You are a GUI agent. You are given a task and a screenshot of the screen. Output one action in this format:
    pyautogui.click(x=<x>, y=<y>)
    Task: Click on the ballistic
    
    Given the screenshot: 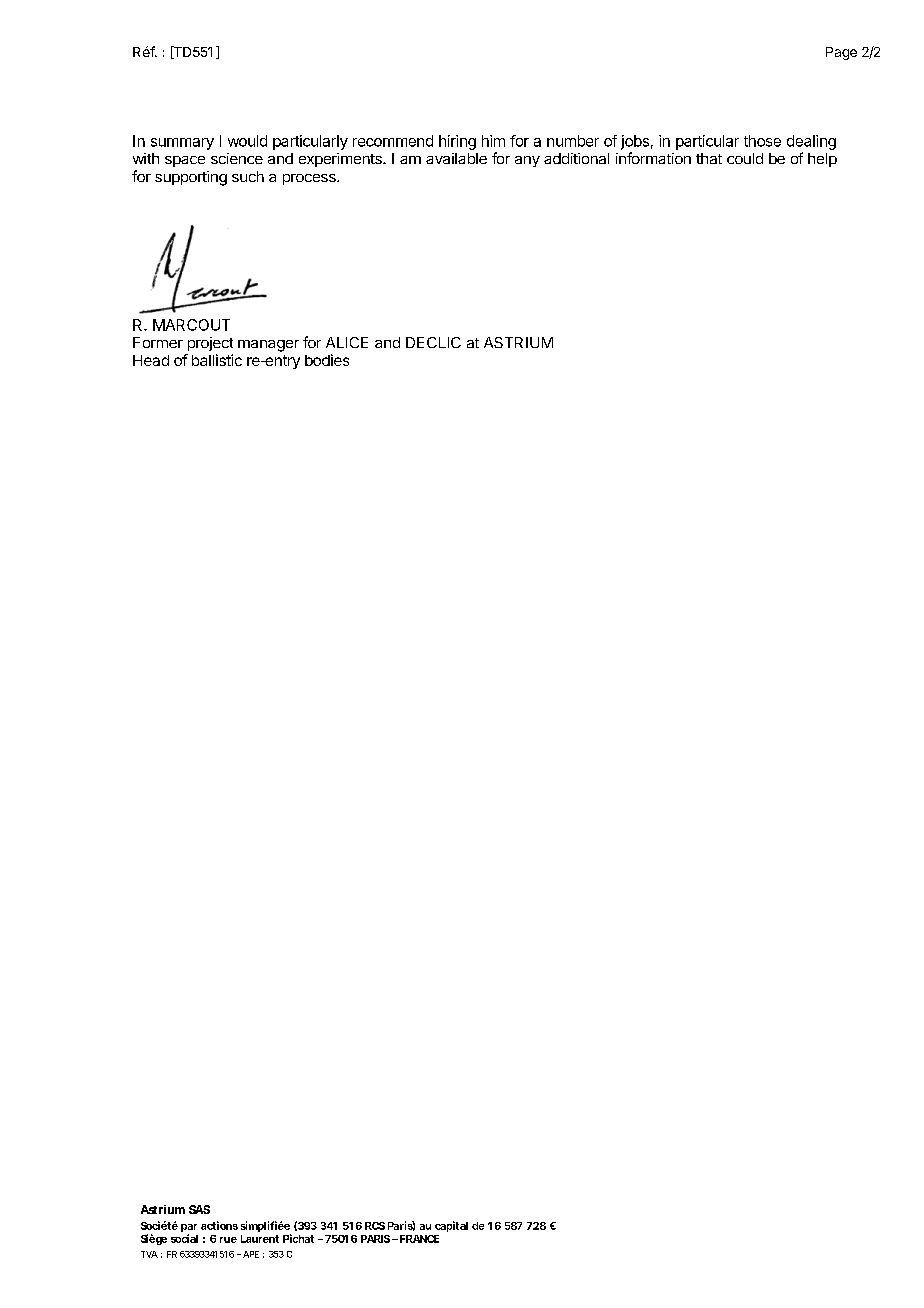 What is the action you would take?
    pyautogui.click(x=217, y=360)
